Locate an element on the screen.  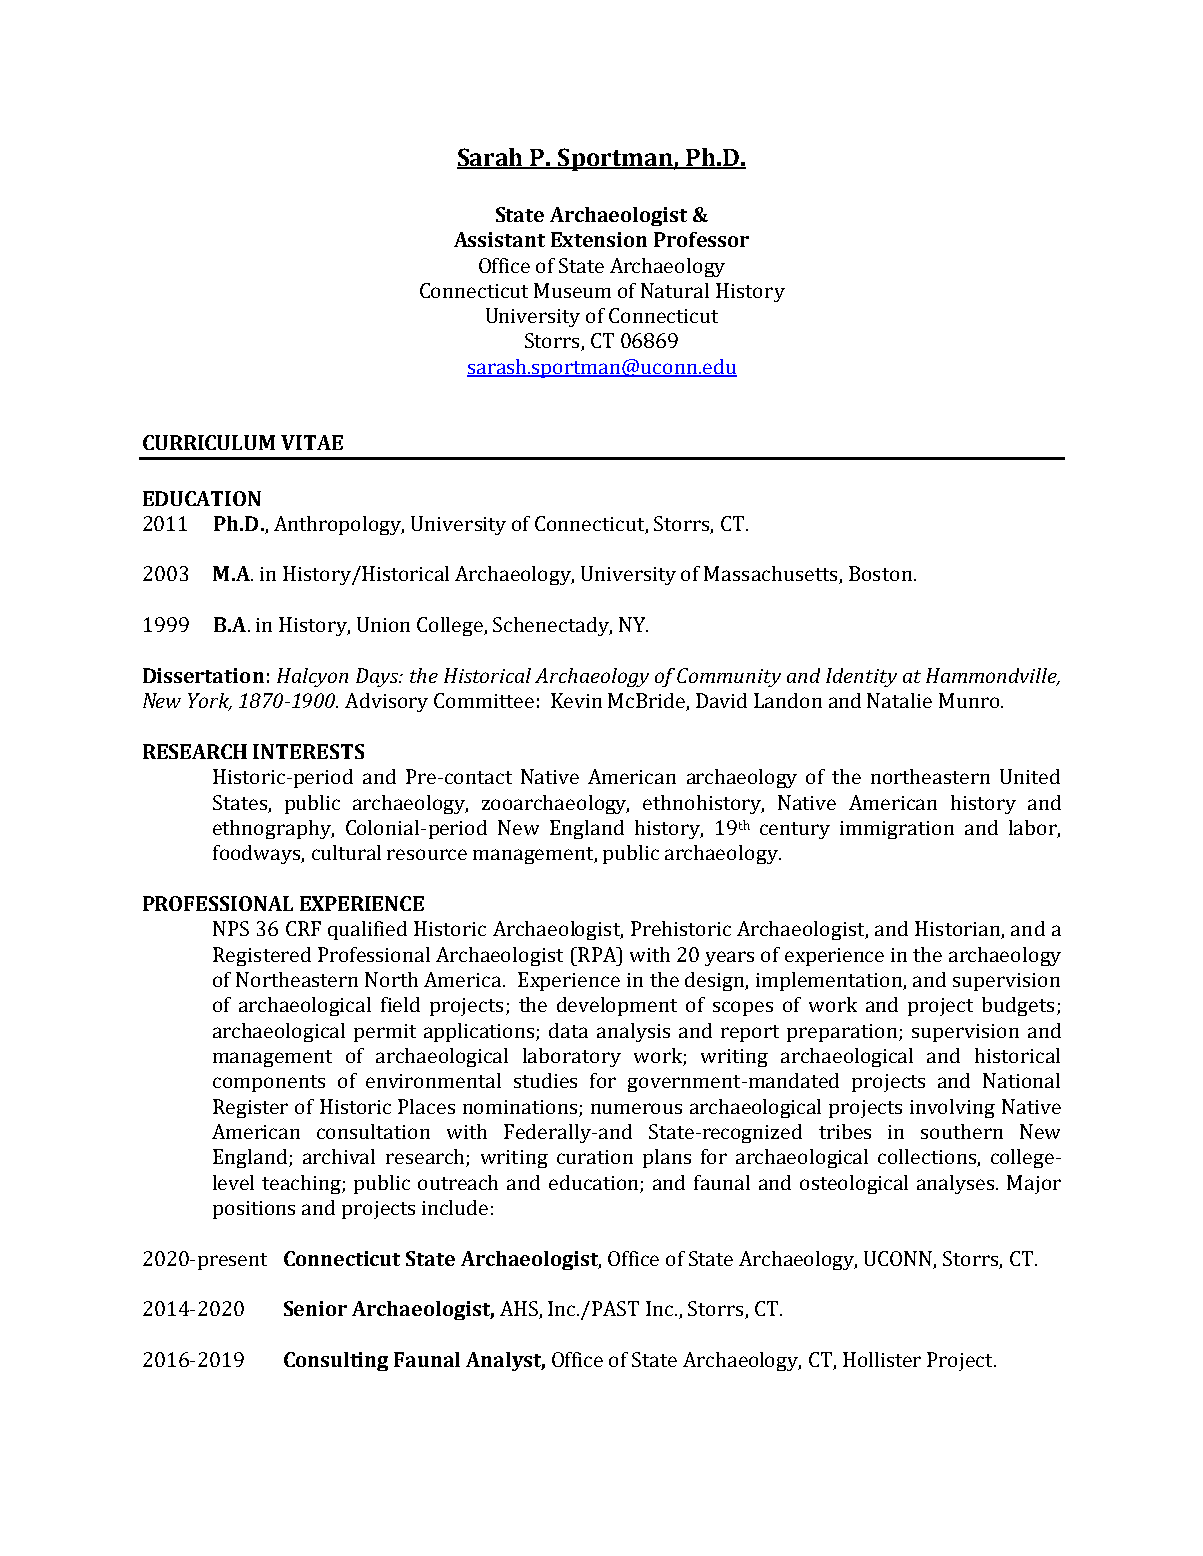
INTERESTS is located at coordinates (308, 751).
